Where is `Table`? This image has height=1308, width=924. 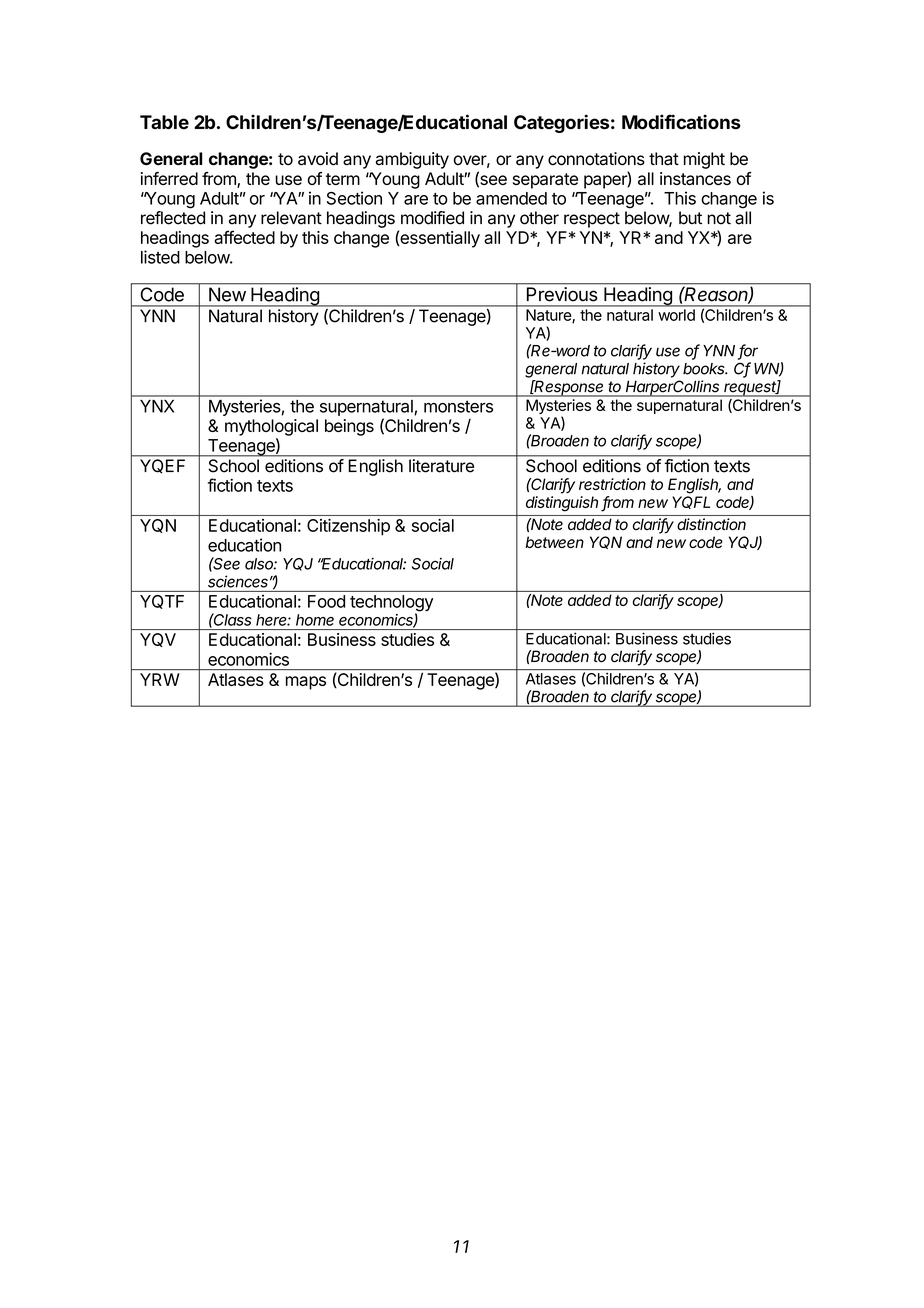 Table is located at coordinates (164, 122).
